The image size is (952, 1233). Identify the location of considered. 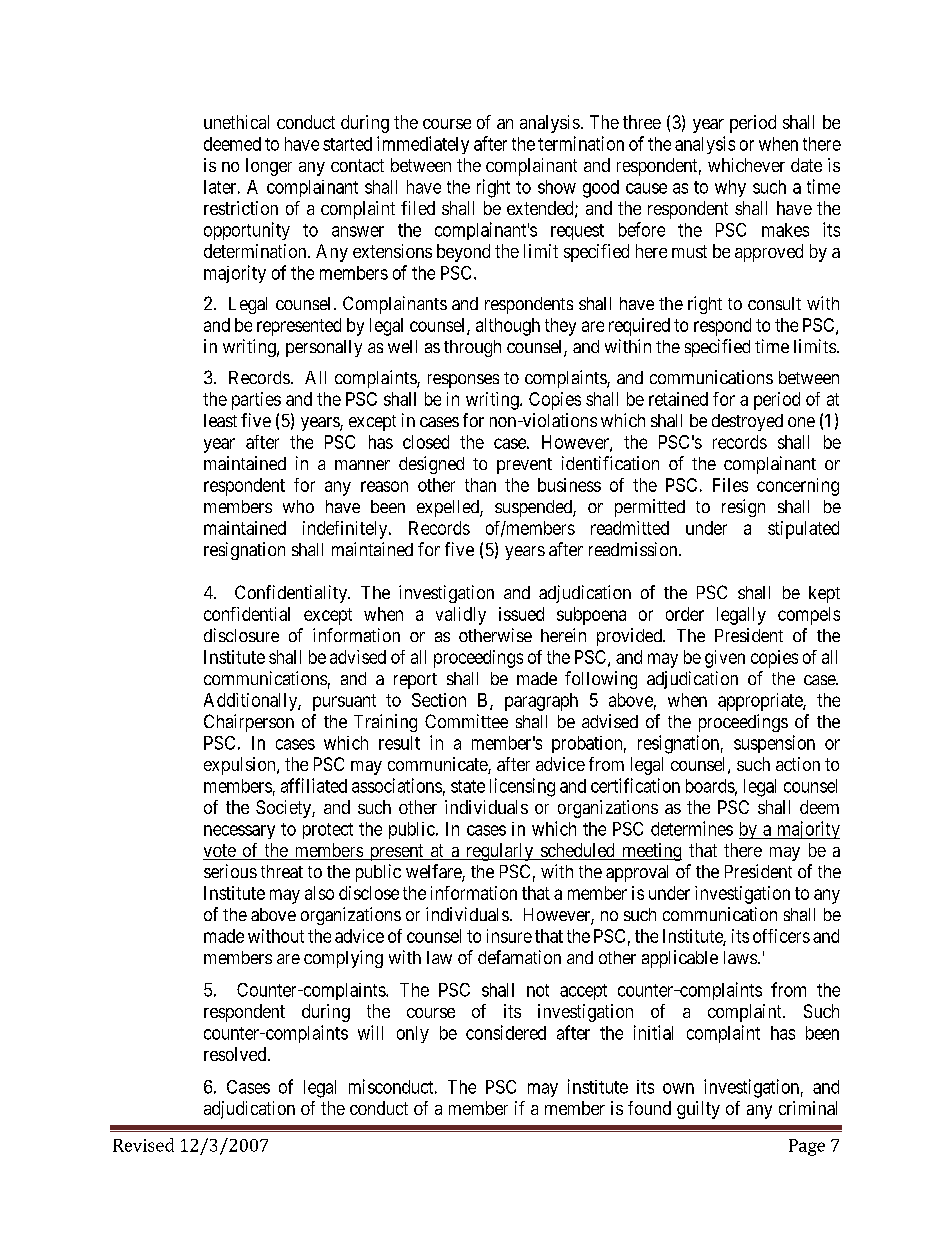
(506, 1032).
